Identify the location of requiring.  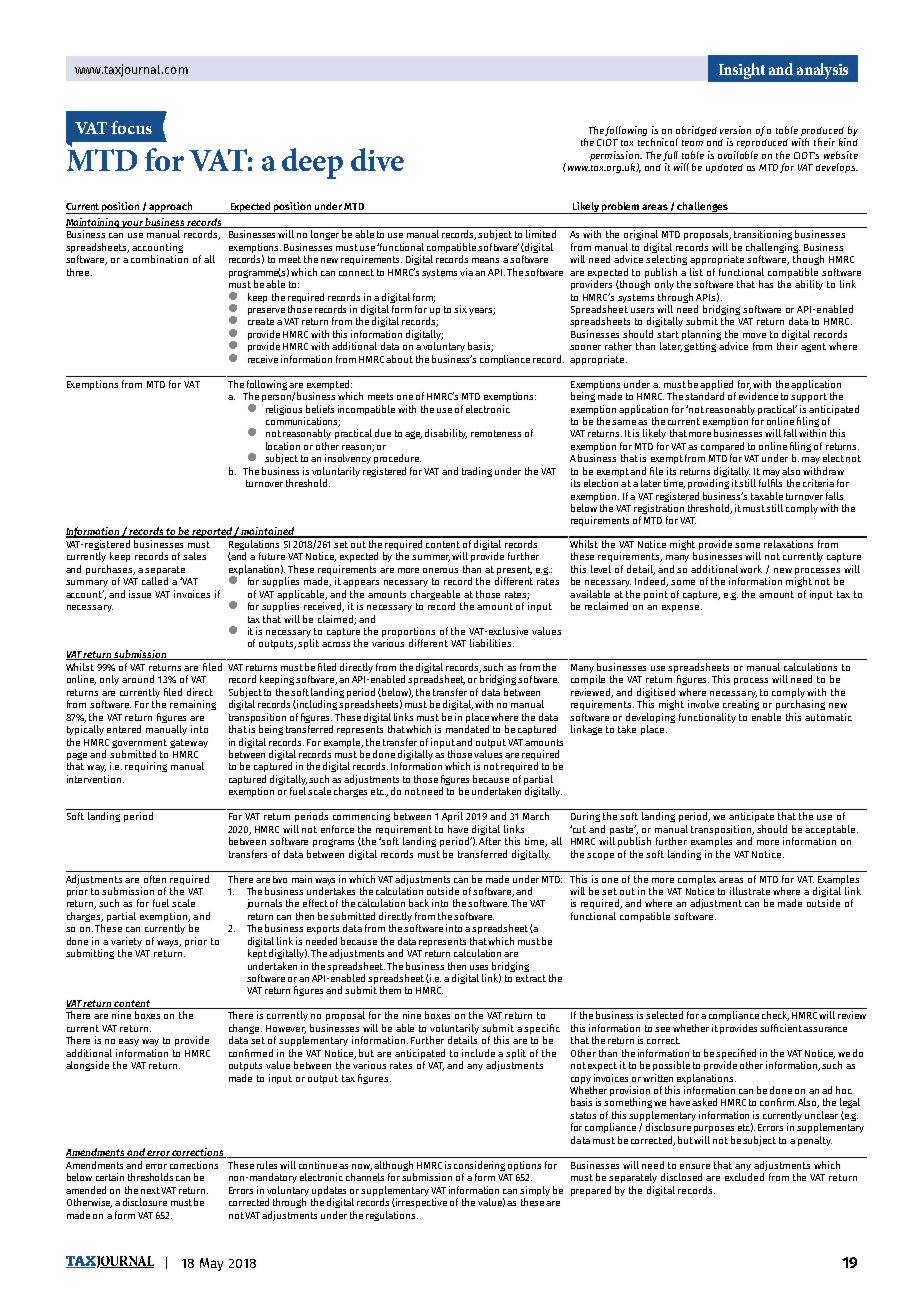
(146, 767).
